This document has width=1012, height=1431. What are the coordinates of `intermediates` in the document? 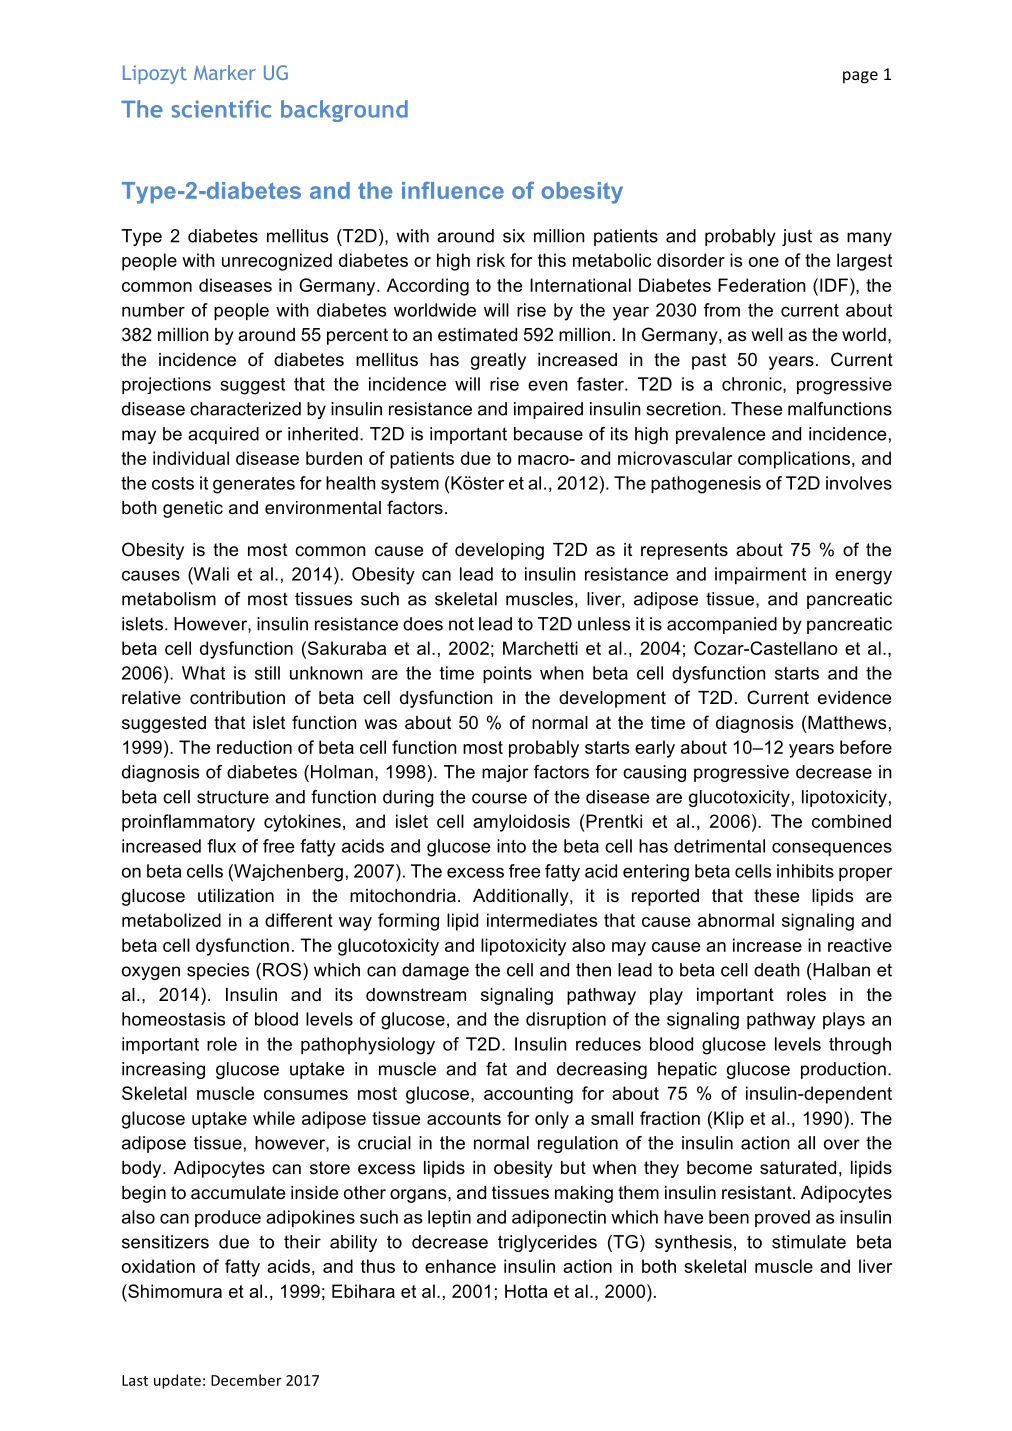 It's located at (542, 920).
